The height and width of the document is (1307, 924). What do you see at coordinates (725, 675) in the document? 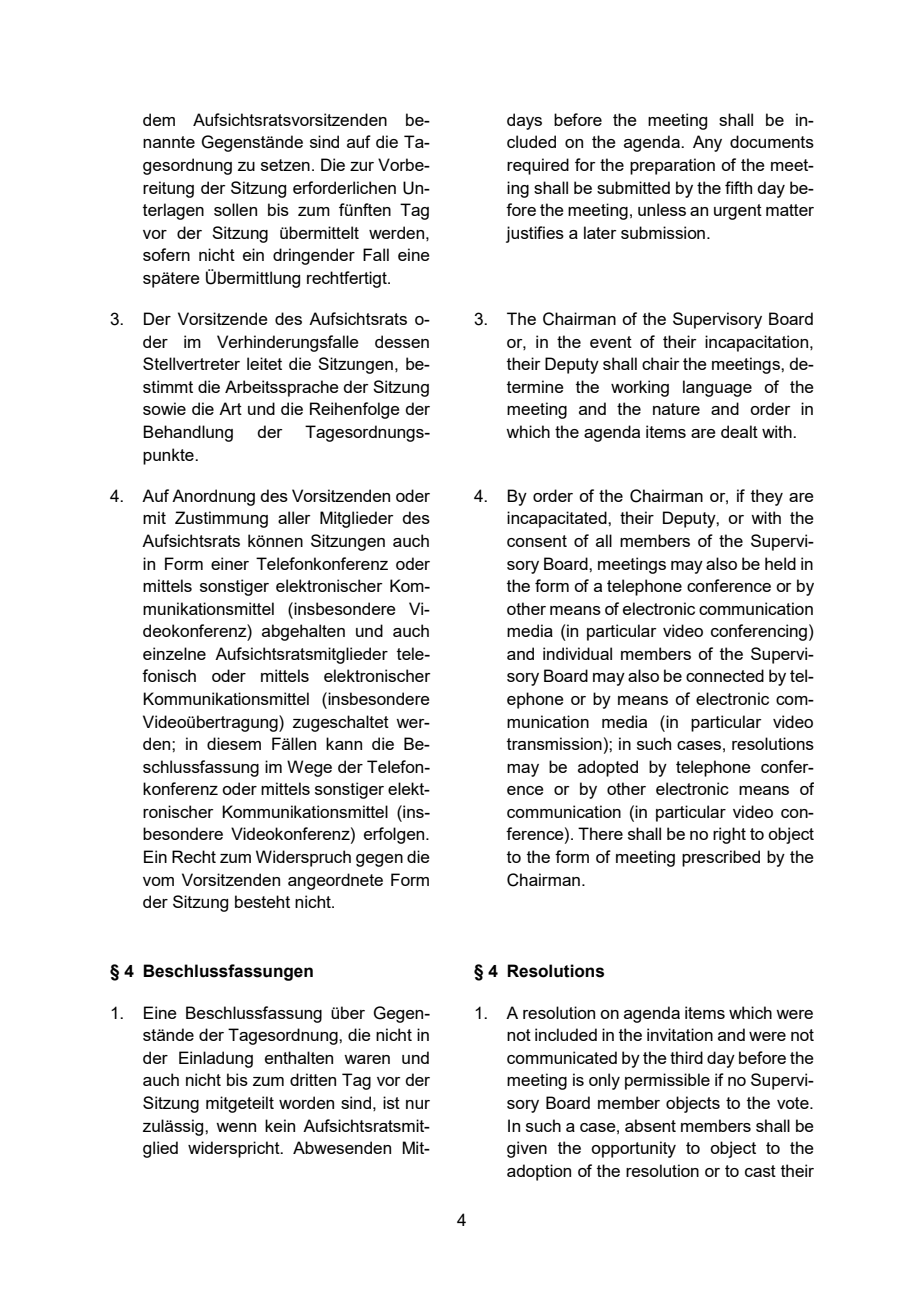
I see `connected` at bounding box center [725, 675].
